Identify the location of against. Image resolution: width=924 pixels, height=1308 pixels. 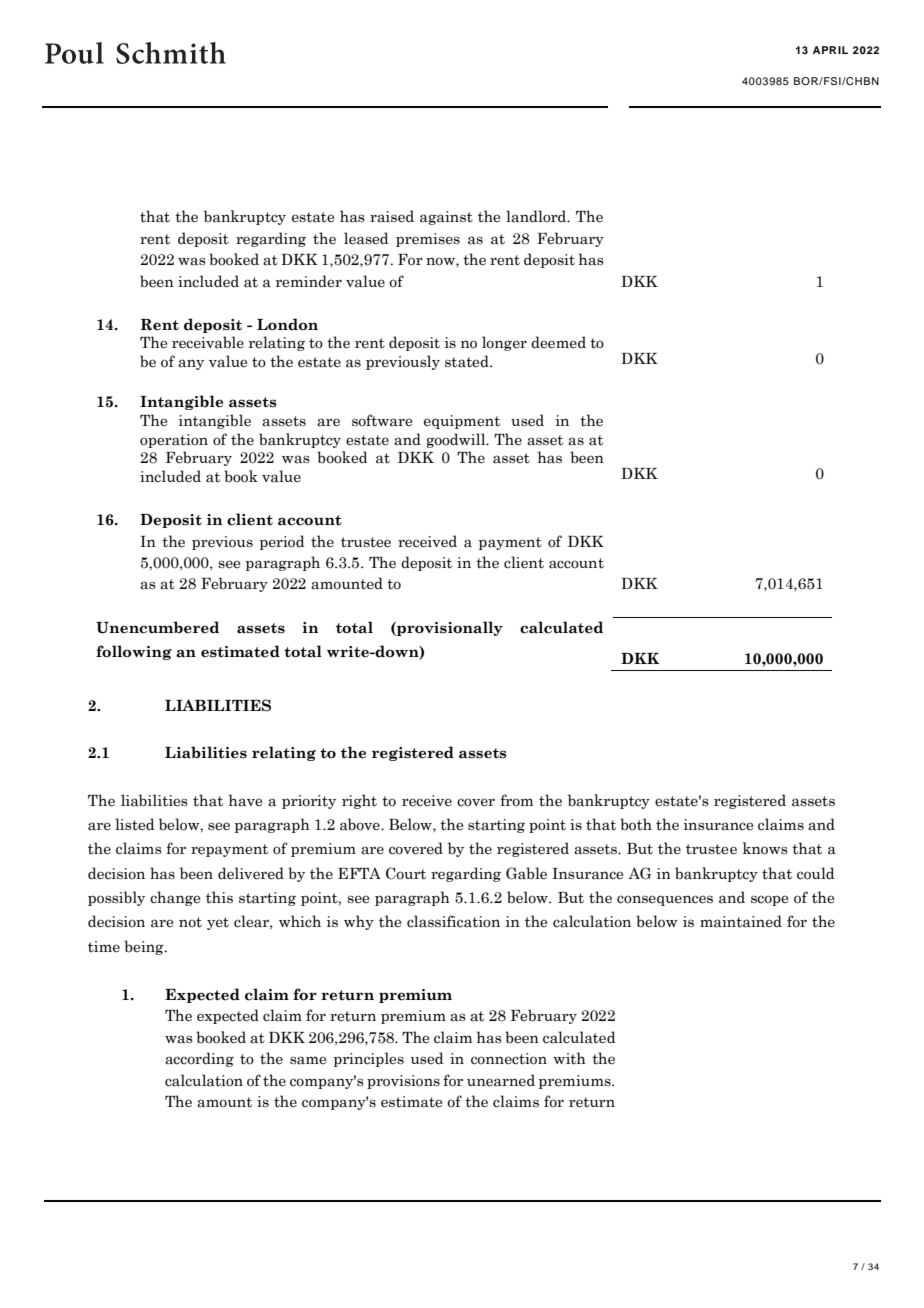
(446, 218).
